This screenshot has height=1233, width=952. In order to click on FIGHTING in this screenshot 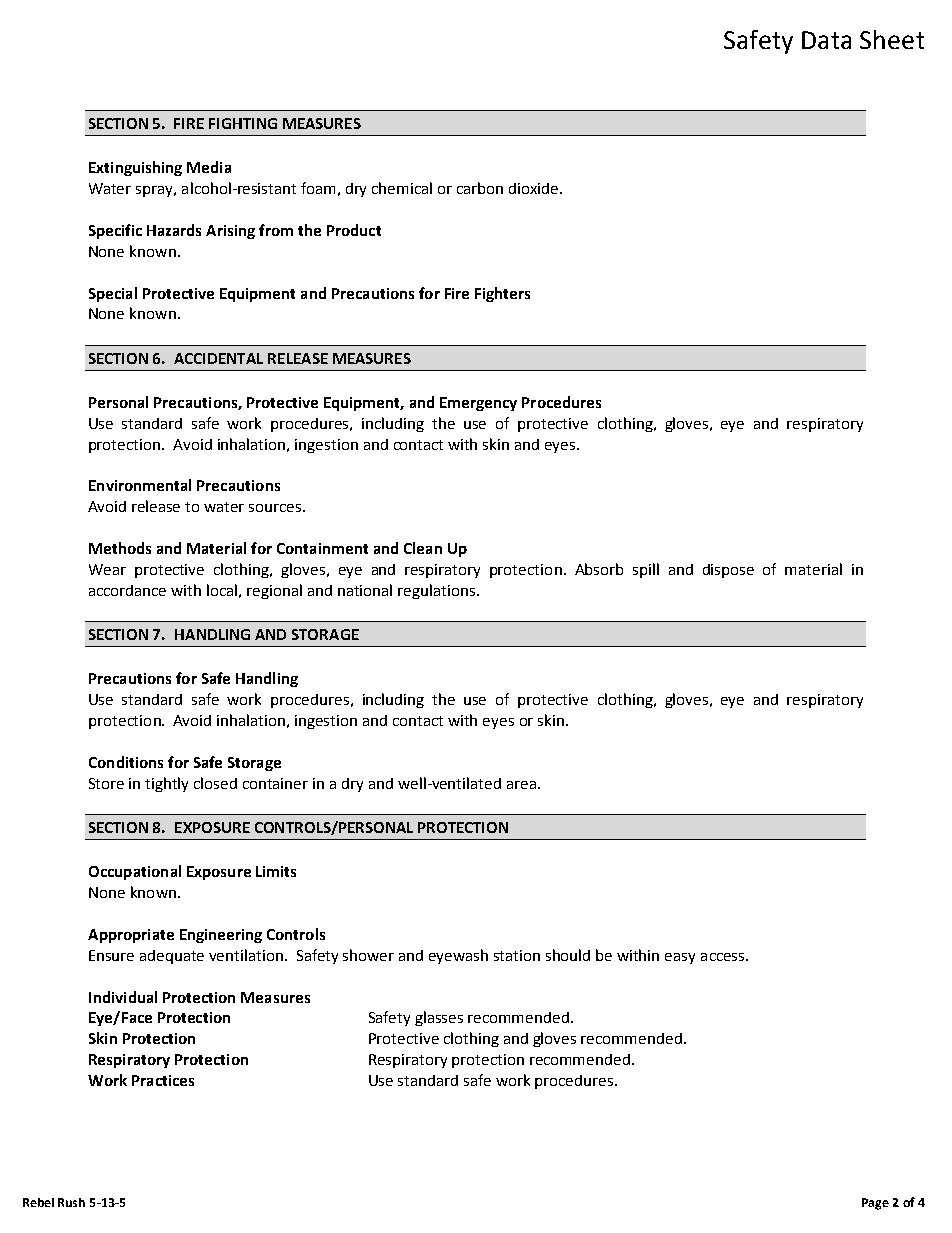, I will do `click(243, 123)`.
